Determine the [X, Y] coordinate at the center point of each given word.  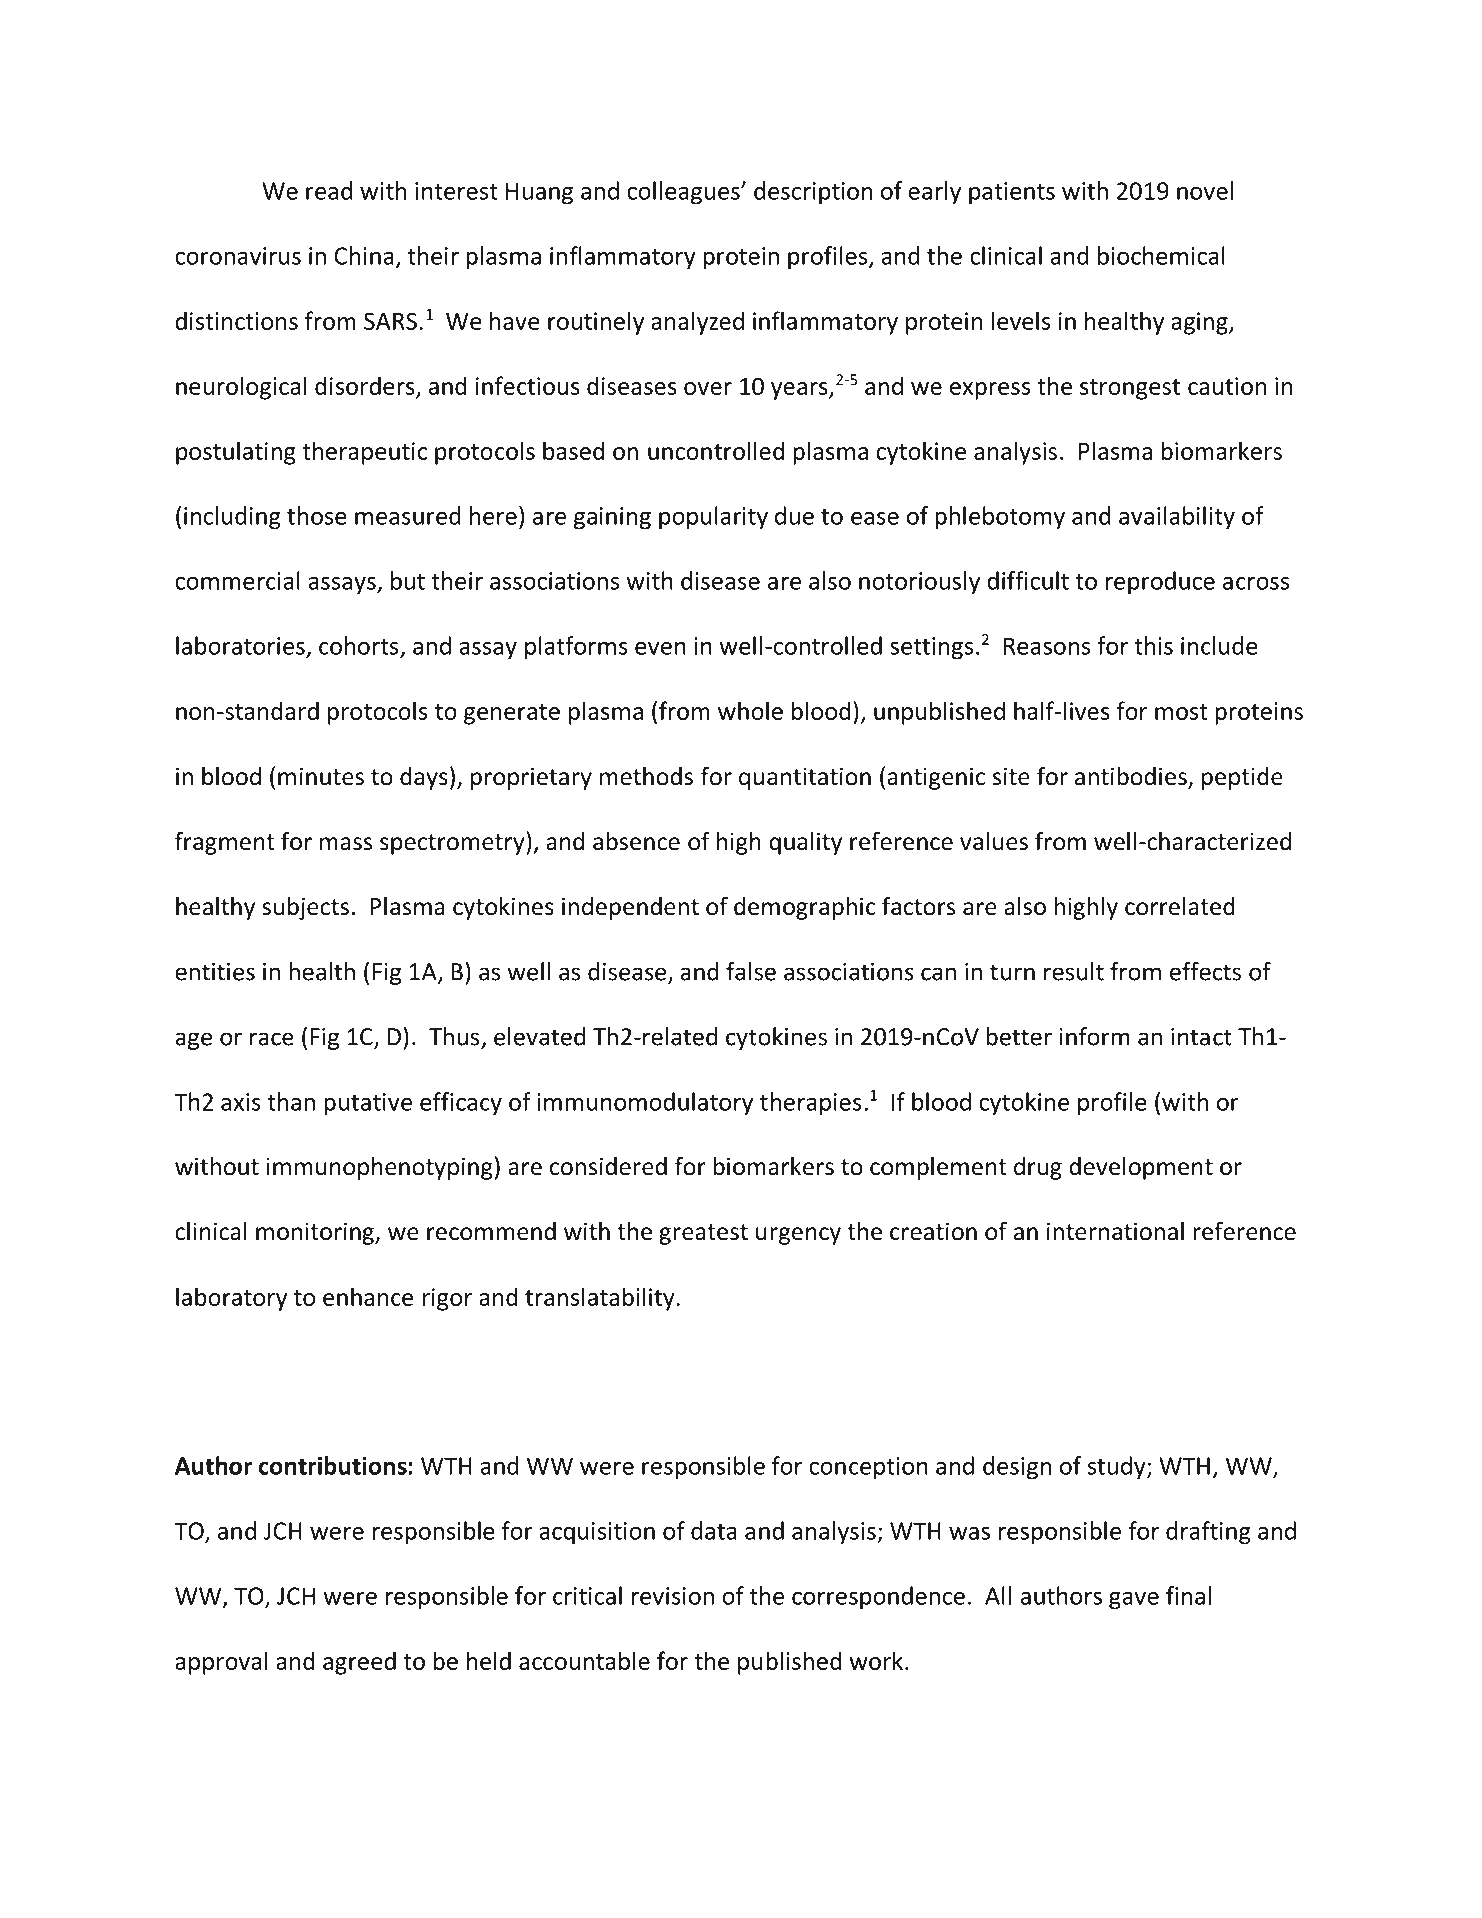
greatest [703, 1234]
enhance [368, 1296]
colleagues [684, 193]
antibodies [1132, 777]
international [1115, 1231]
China [364, 255]
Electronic [767, 1885]
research [278, 1885]
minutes [321, 776]
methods [646, 776]
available [932, 1885]
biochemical [1161, 255]
